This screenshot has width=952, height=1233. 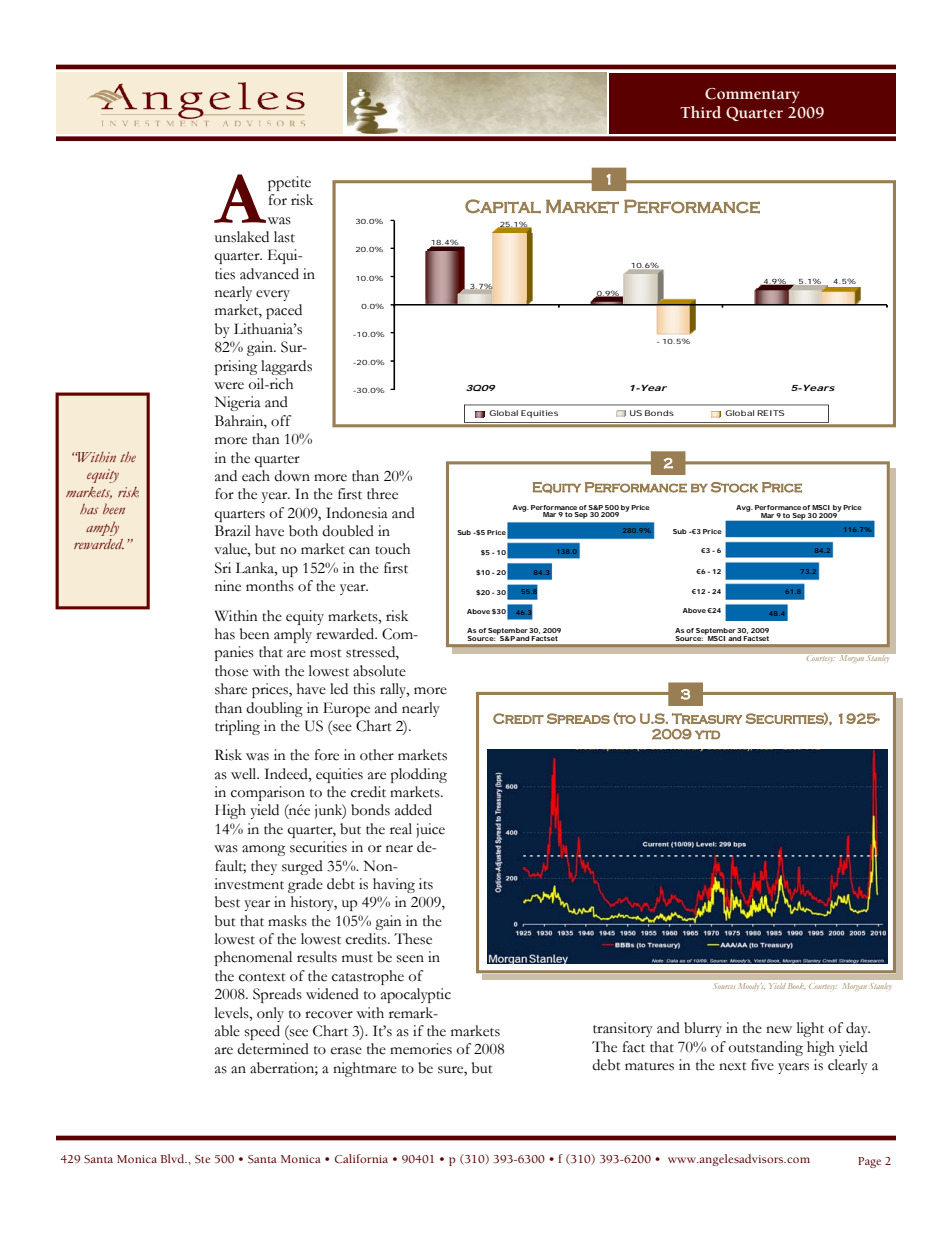 I want to click on Stock, so click(x=734, y=487).
